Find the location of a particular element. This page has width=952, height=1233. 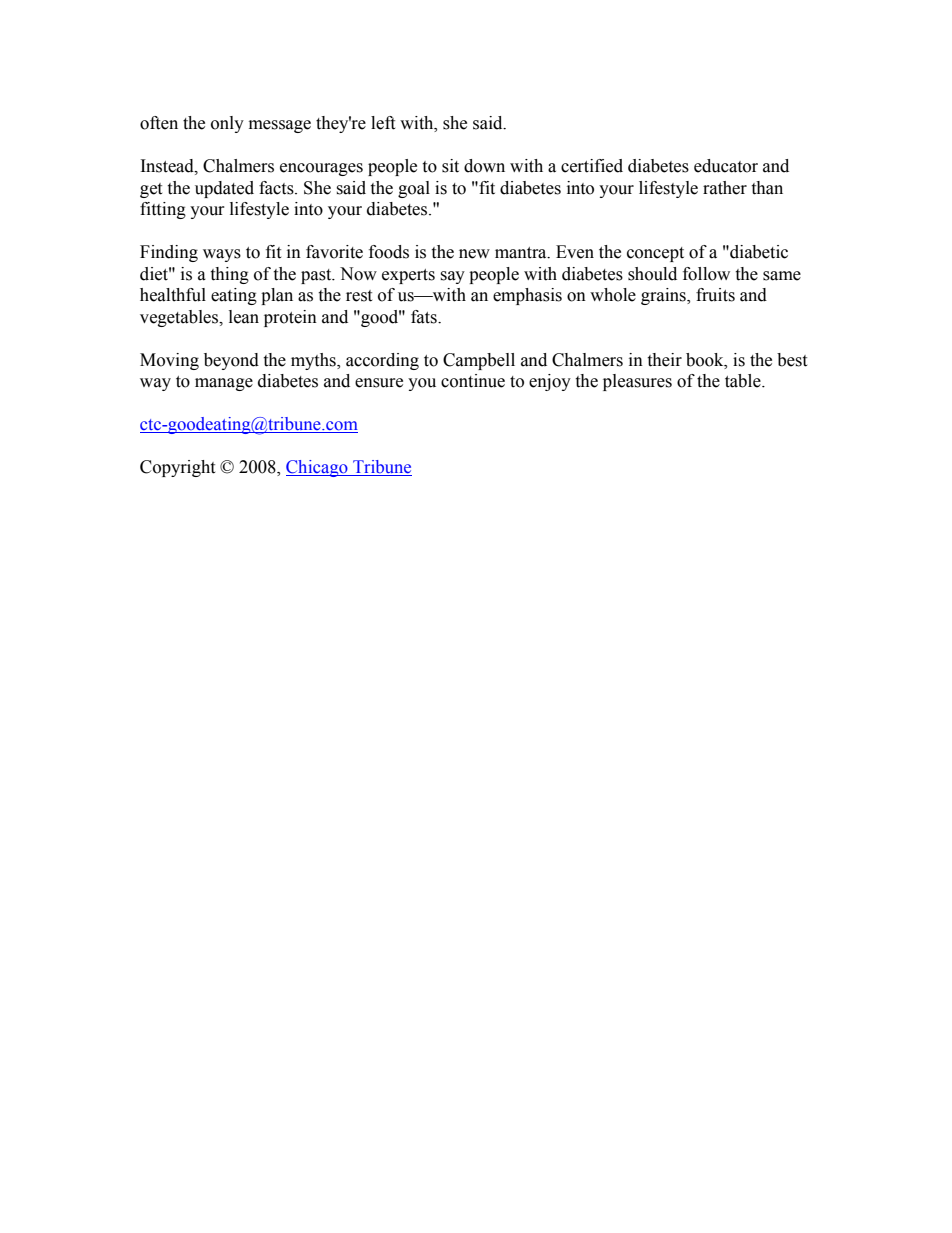

Chicago is located at coordinates (318, 468).
